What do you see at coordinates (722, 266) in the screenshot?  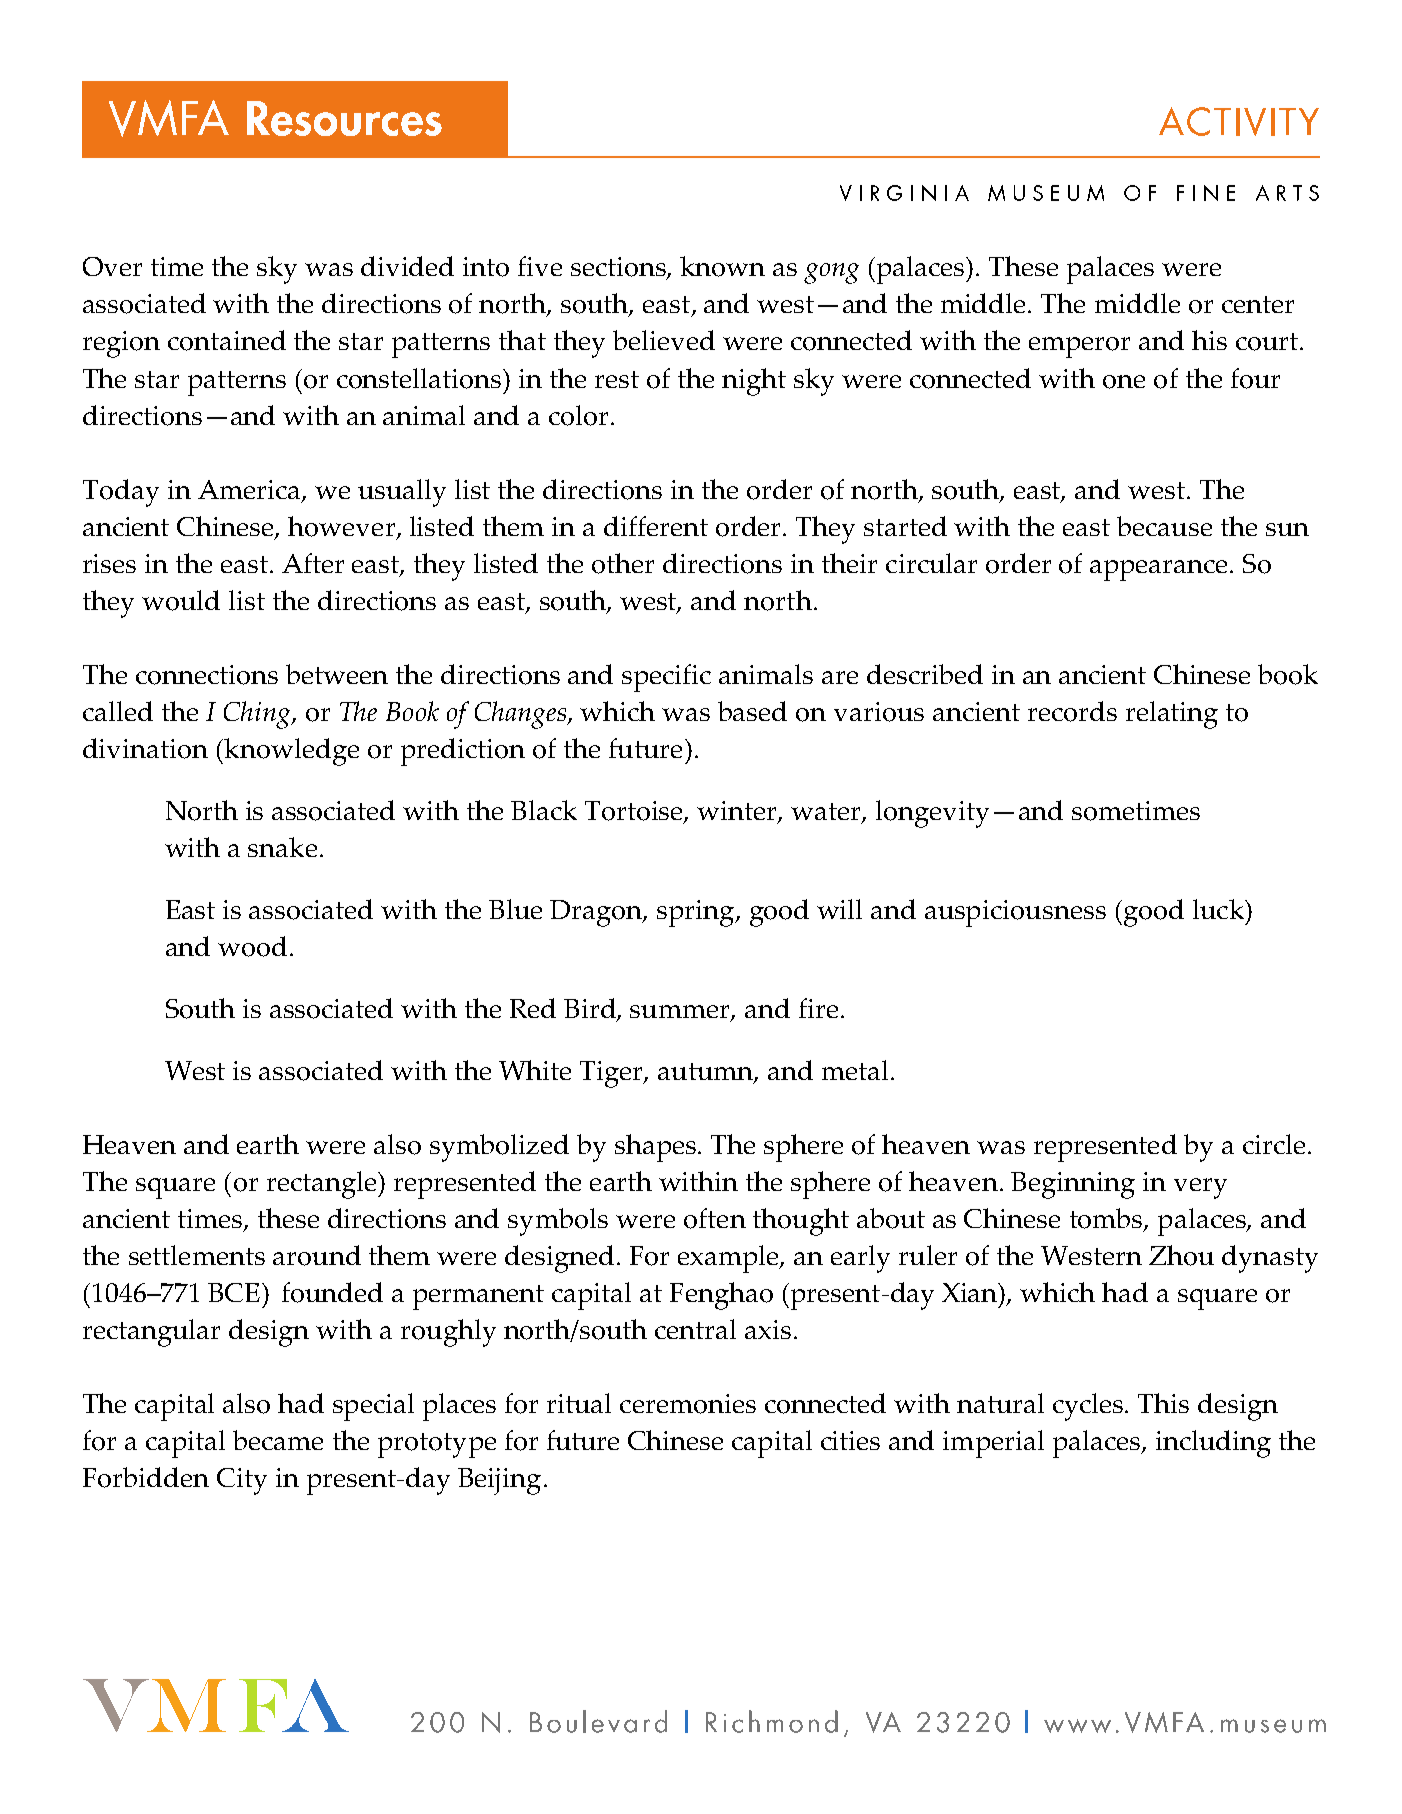 I see `known` at bounding box center [722, 266].
